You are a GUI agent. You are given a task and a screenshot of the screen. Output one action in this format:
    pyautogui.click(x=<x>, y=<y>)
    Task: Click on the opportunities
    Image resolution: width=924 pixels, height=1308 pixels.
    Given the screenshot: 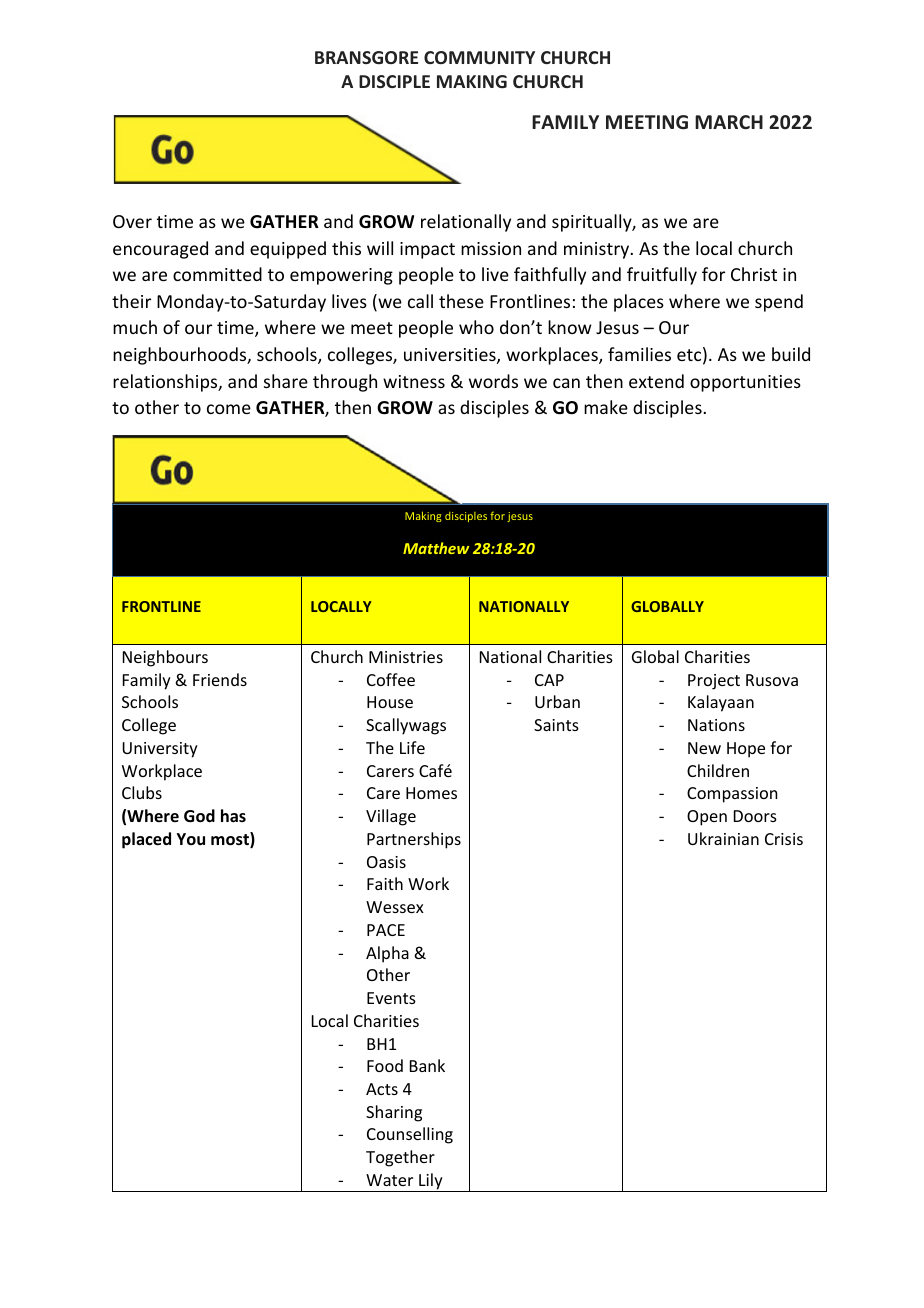 What is the action you would take?
    pyautogui.click(x=745, y=383)
